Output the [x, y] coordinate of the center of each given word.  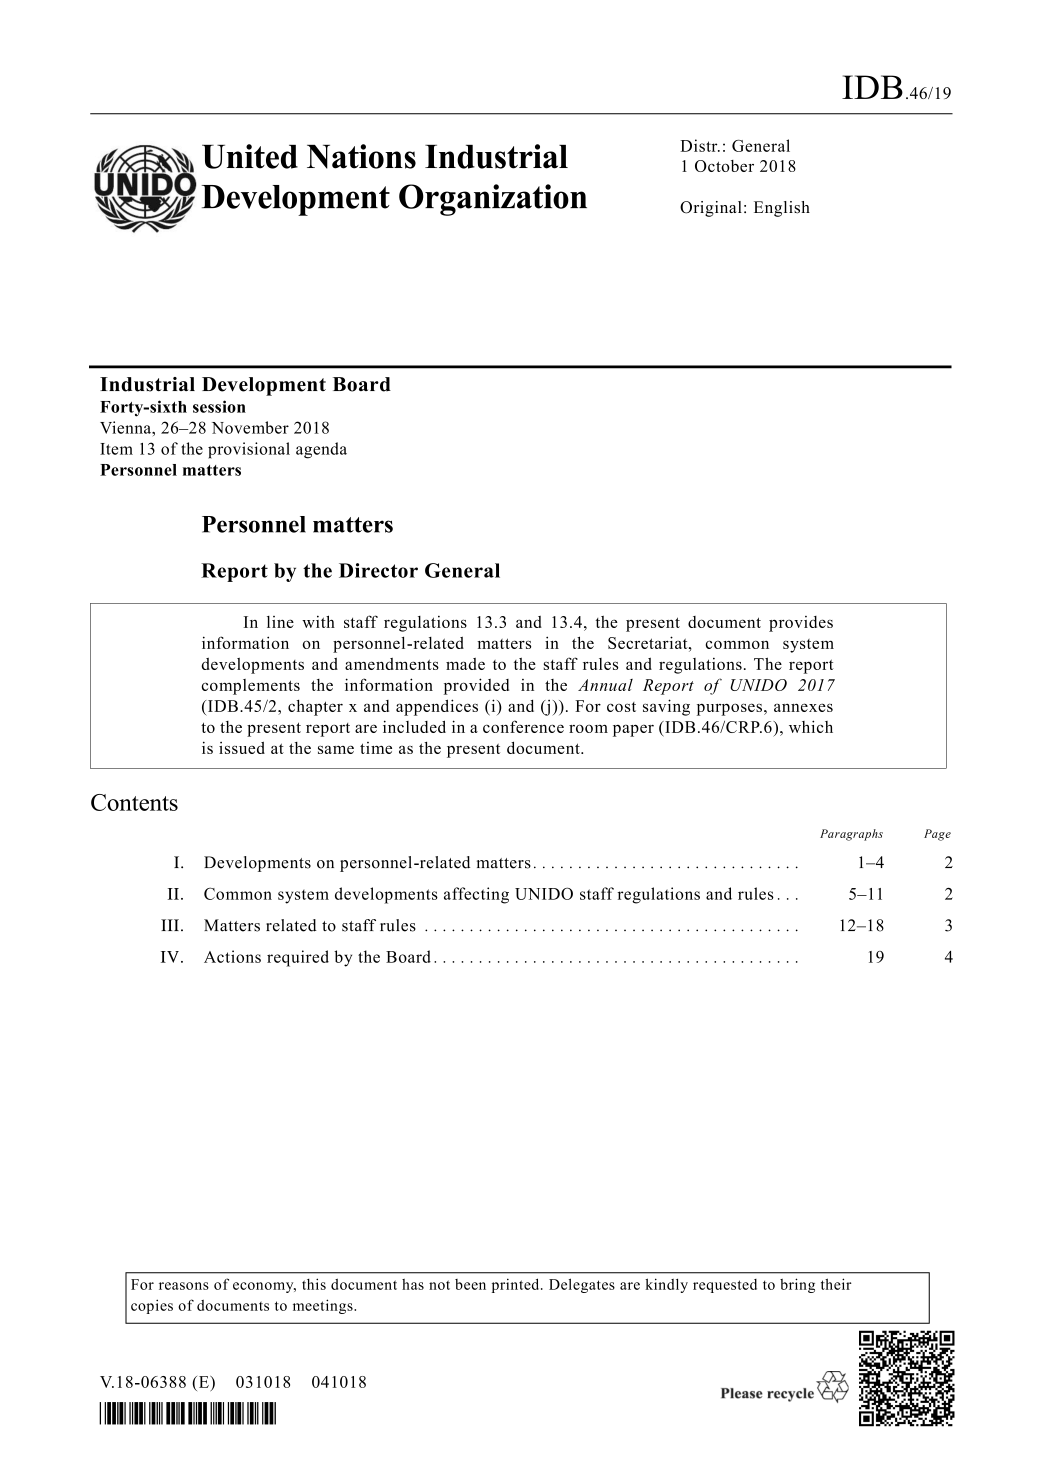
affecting [476, 895]
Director [378, 570]
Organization [493, 200]
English [782, 209]
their [836, 1284]
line [280, 622]
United [250, 156]
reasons [184, 1286]
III [170, 925]
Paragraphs [851, 835]
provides [801, 624]
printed [517, 1285]
